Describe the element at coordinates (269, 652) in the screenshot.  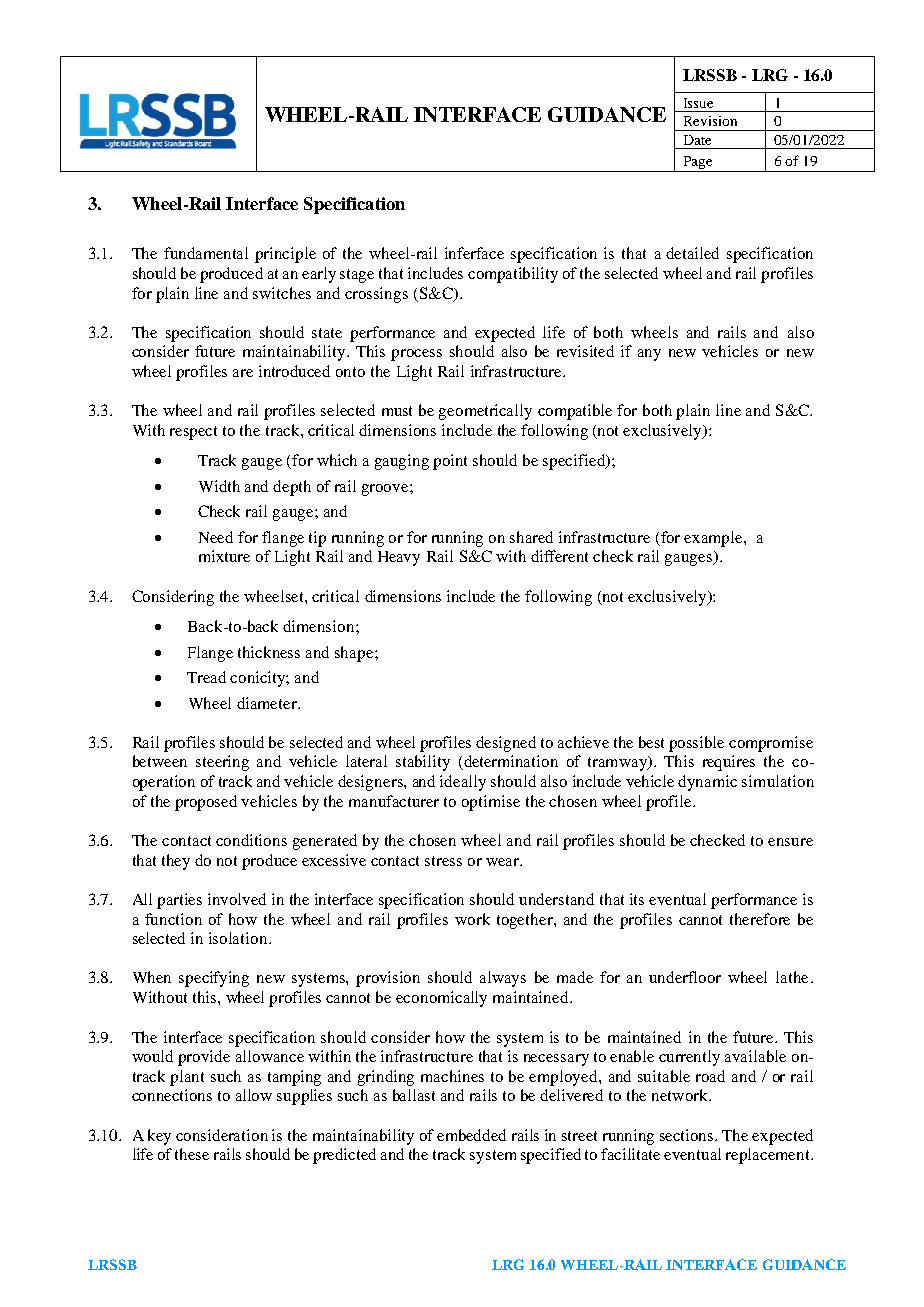
I see `thickness` at that location.
